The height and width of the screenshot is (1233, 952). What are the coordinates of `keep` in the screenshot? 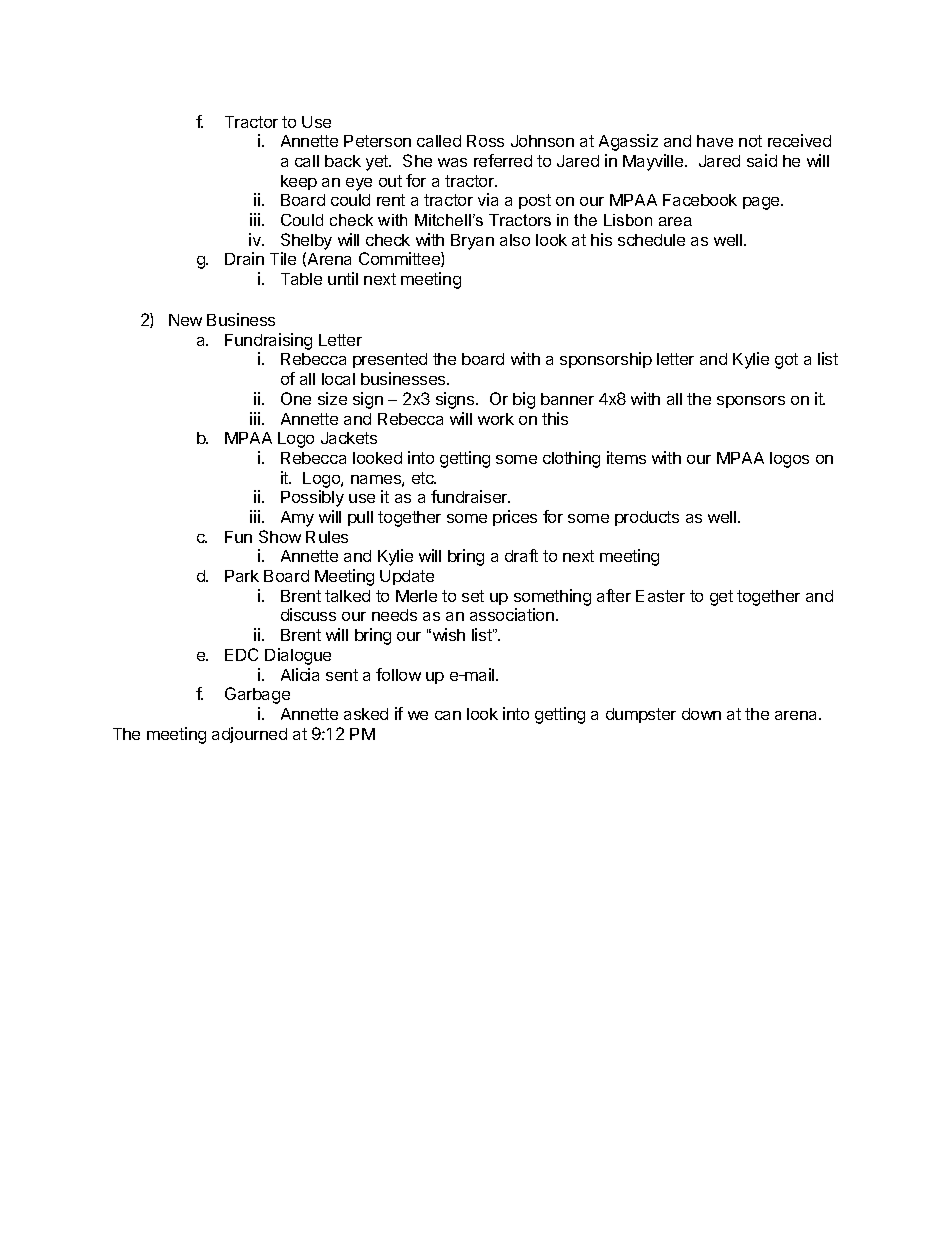 It's located at (299, 182).
